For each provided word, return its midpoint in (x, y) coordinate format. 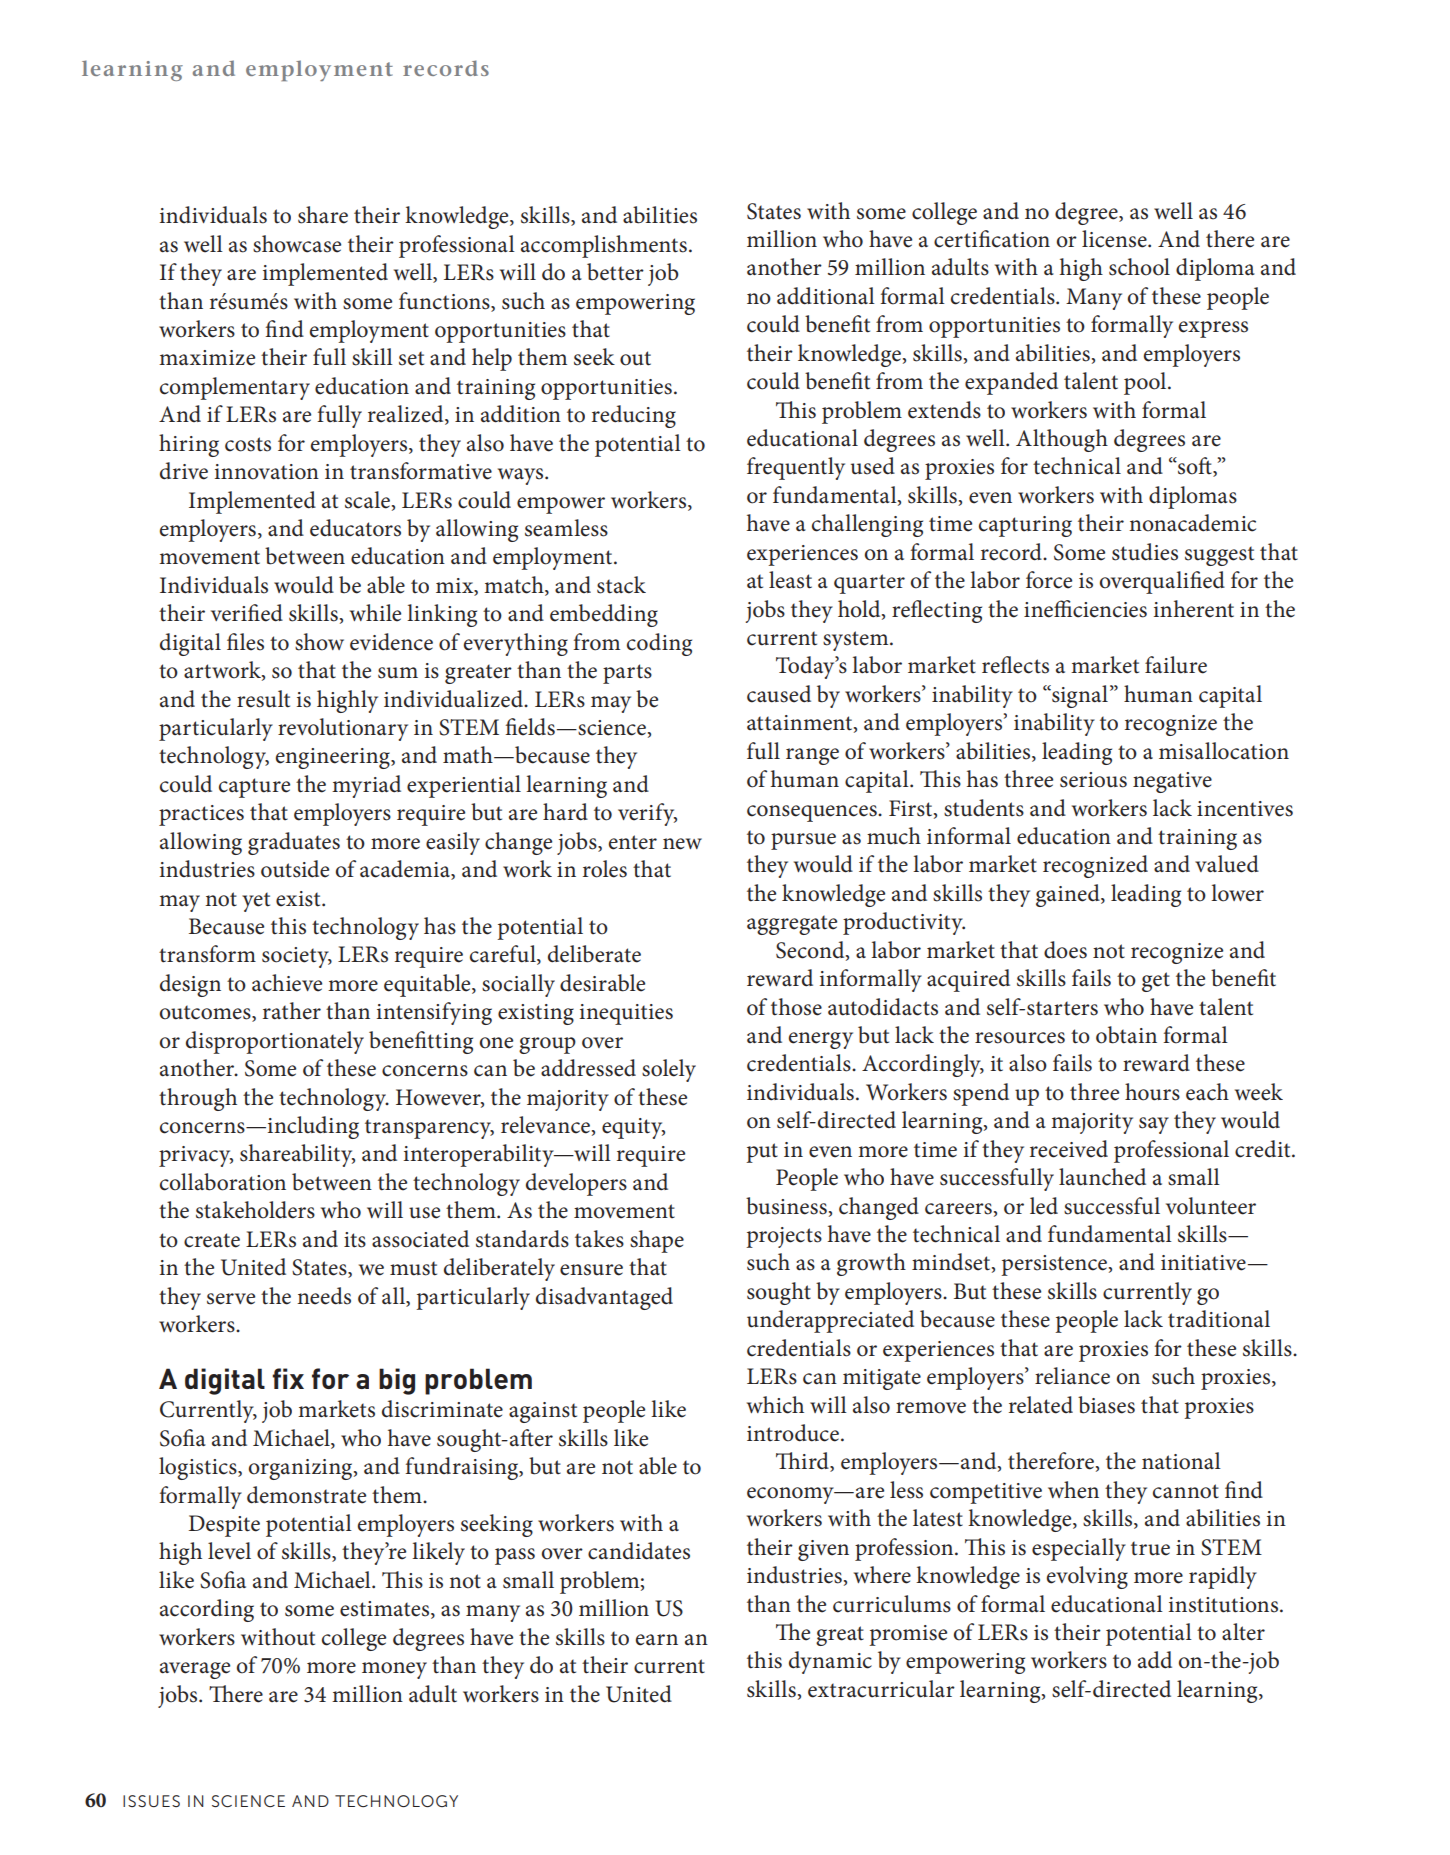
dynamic (830, 1662)
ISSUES (151, 1801)
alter (1243, 1632)
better (615, 272)
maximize (207, 358)
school (1139, 267)
